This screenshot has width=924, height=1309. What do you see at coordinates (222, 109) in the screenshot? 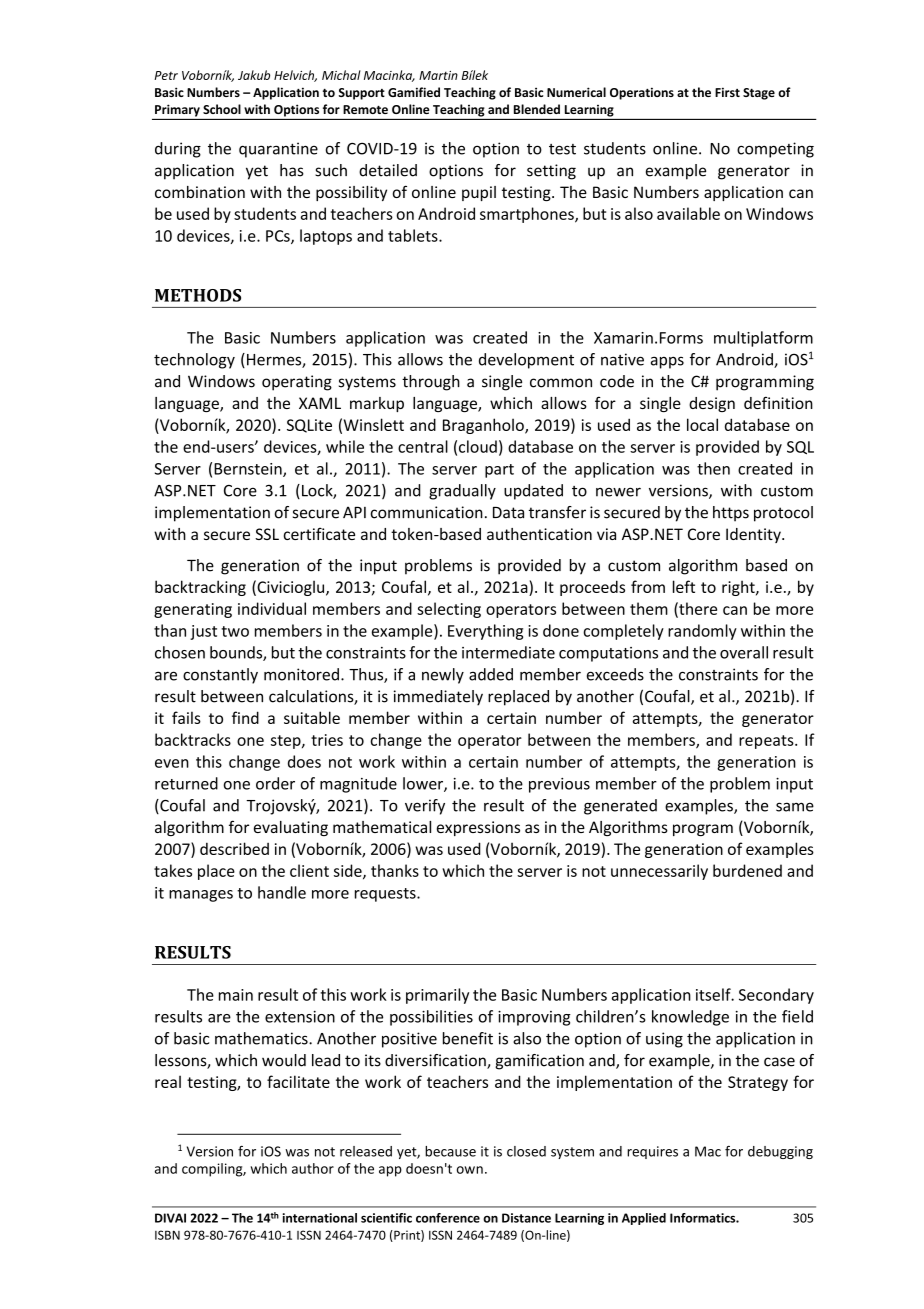
I see `School` at bounding box center [222, 109].
